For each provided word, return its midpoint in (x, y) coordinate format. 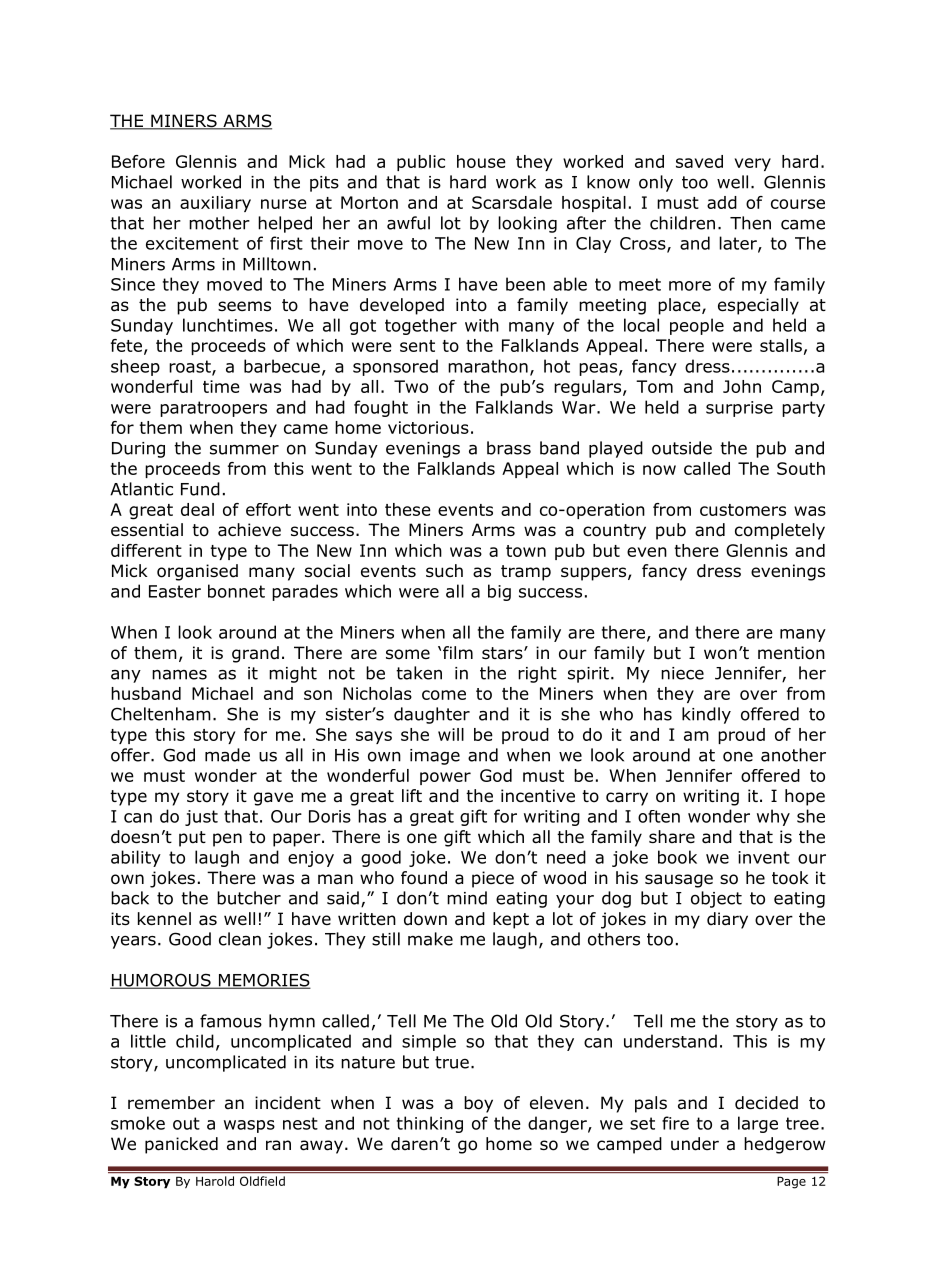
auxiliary (215, 204)
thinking (430, 1124)
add (722, 202)
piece (493, 879)
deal (197, 509)
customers (743, 510)
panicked (181, 1145)
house (481, 161)
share (672, 836)
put (192, 839)
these (408, 509)
